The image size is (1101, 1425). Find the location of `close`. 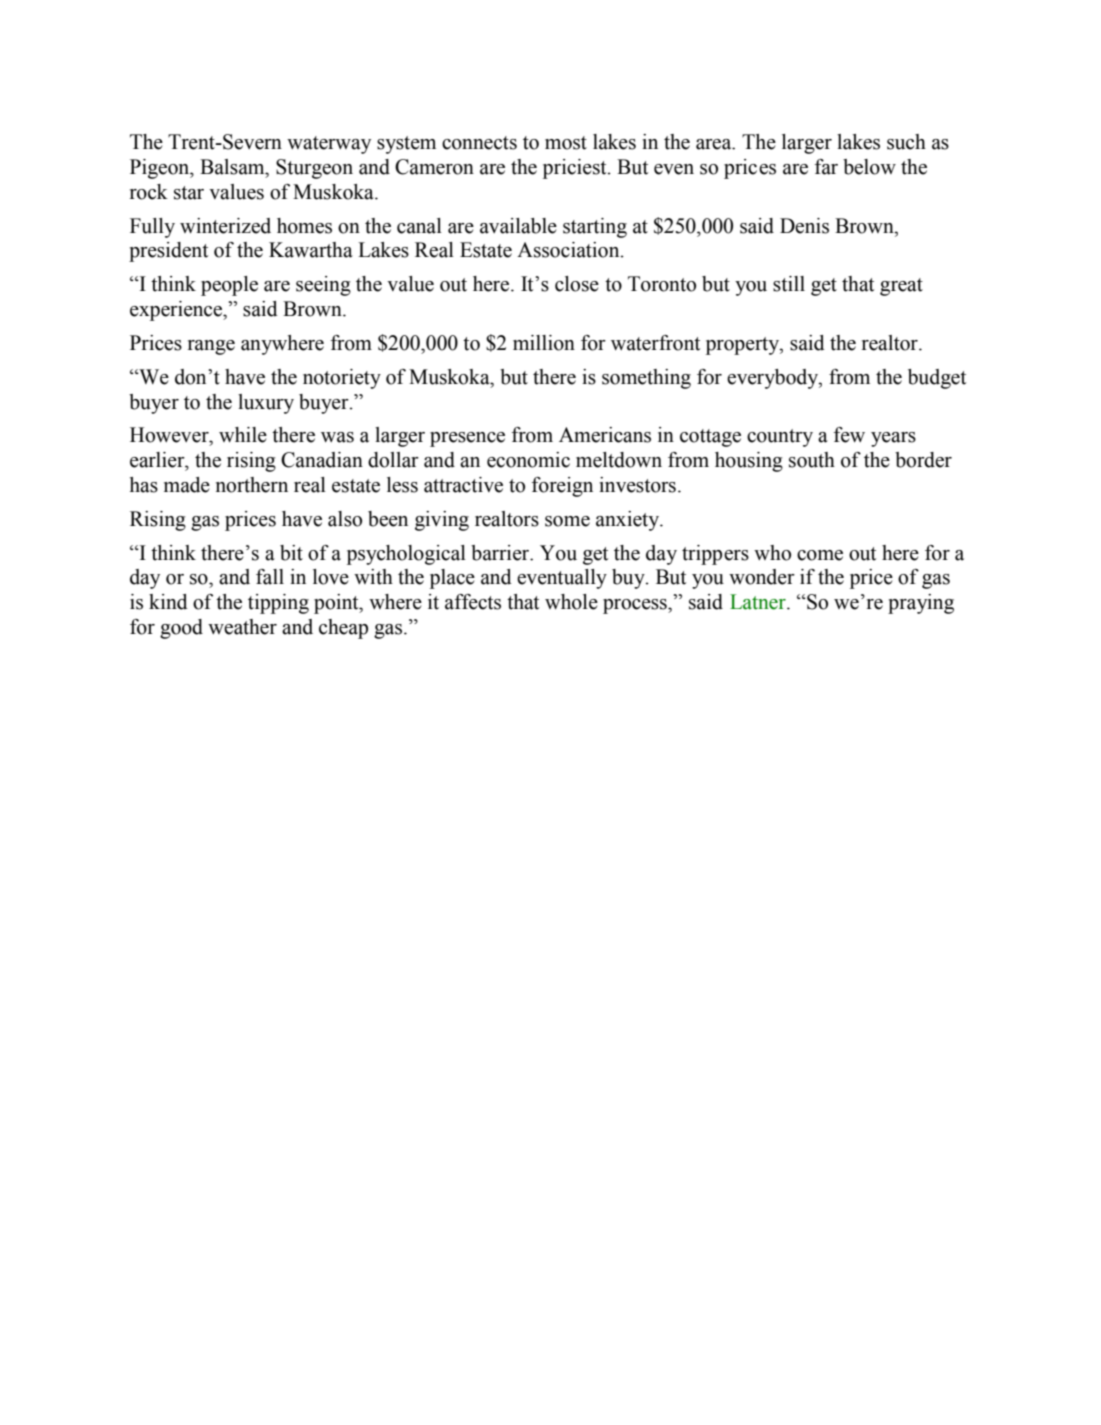

close is located at coordinates (577, 284).
